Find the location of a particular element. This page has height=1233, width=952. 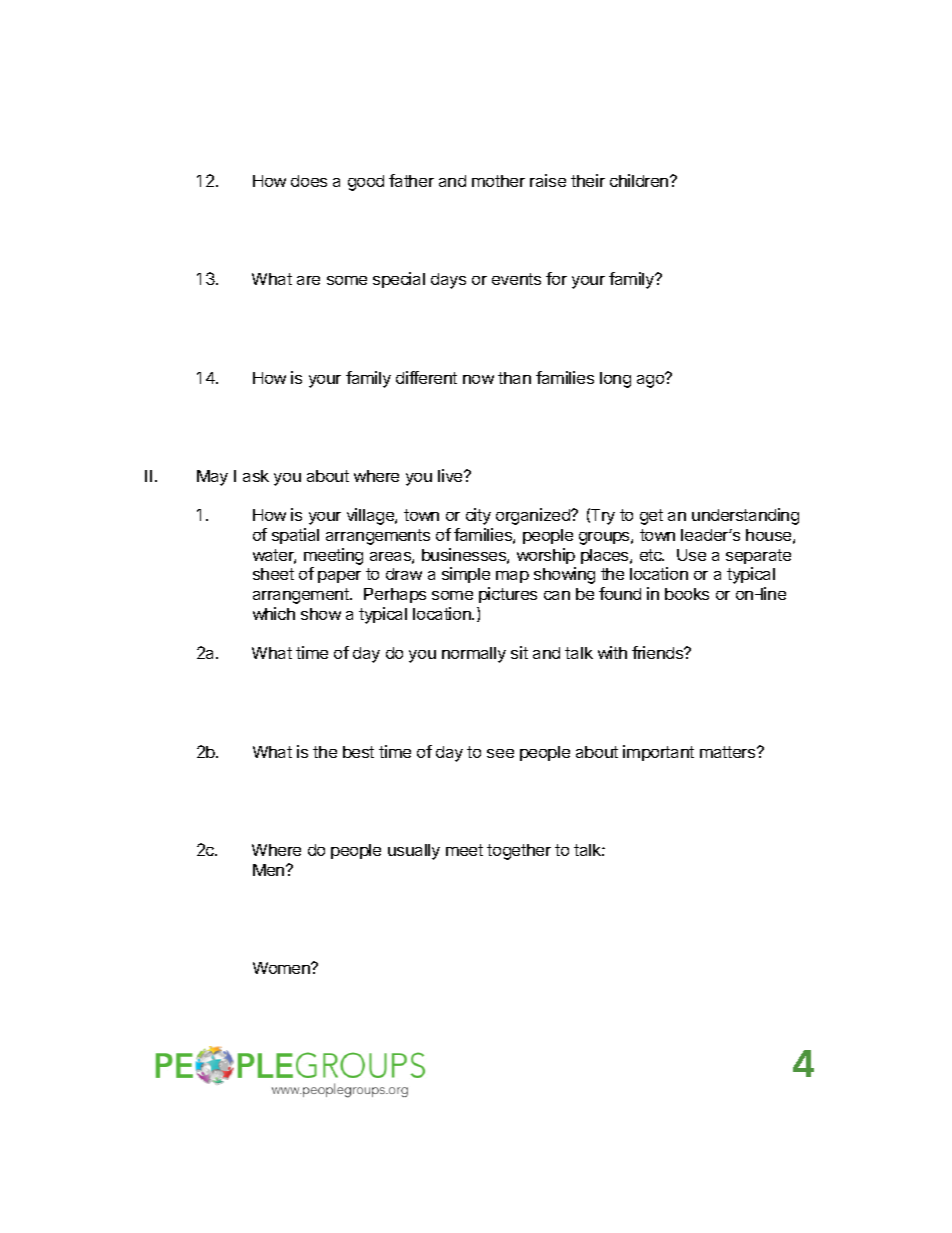

see is located at coordinates (500, 753).
